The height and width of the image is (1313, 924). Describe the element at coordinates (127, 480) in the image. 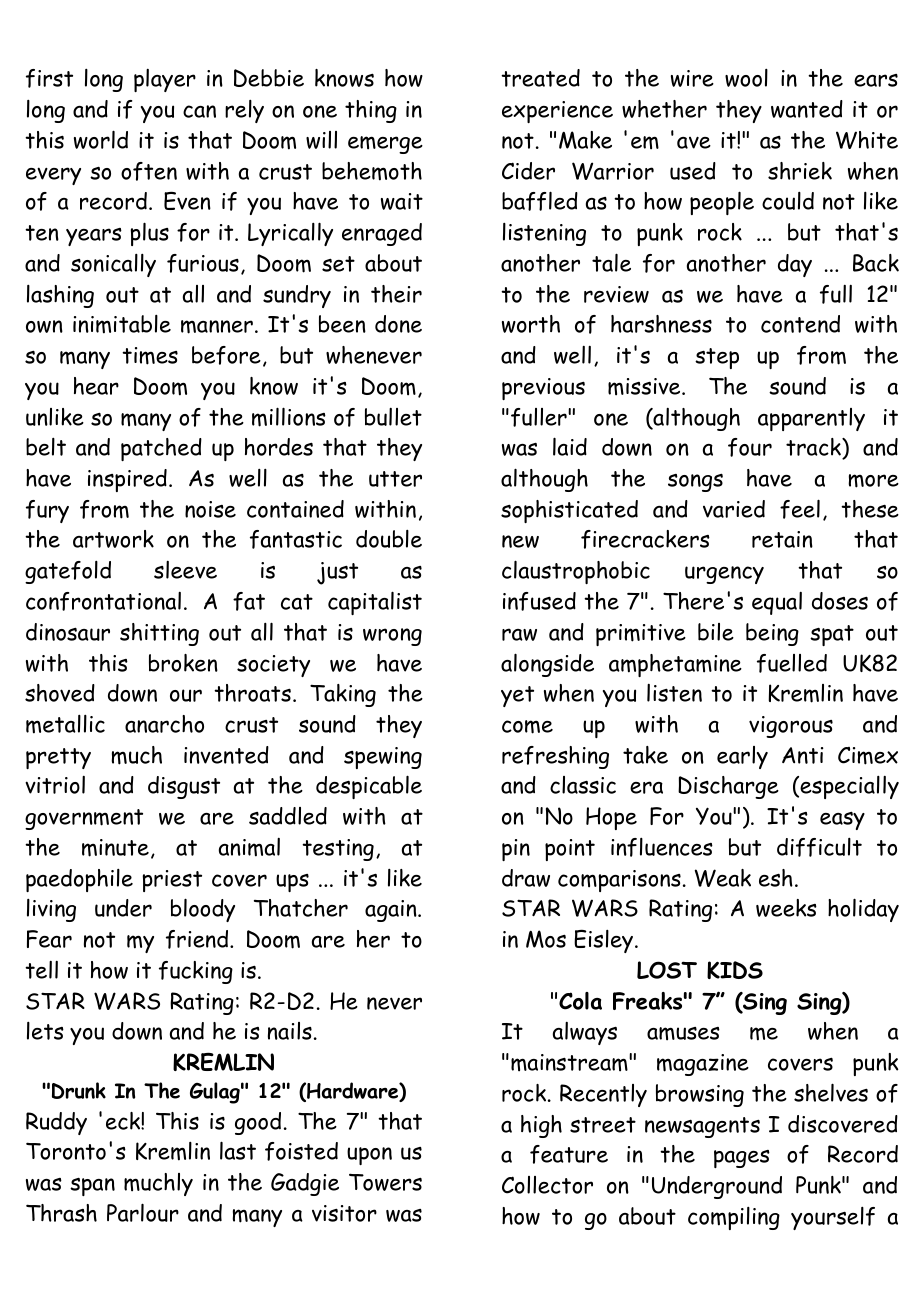

I see `inspired` at that location.
